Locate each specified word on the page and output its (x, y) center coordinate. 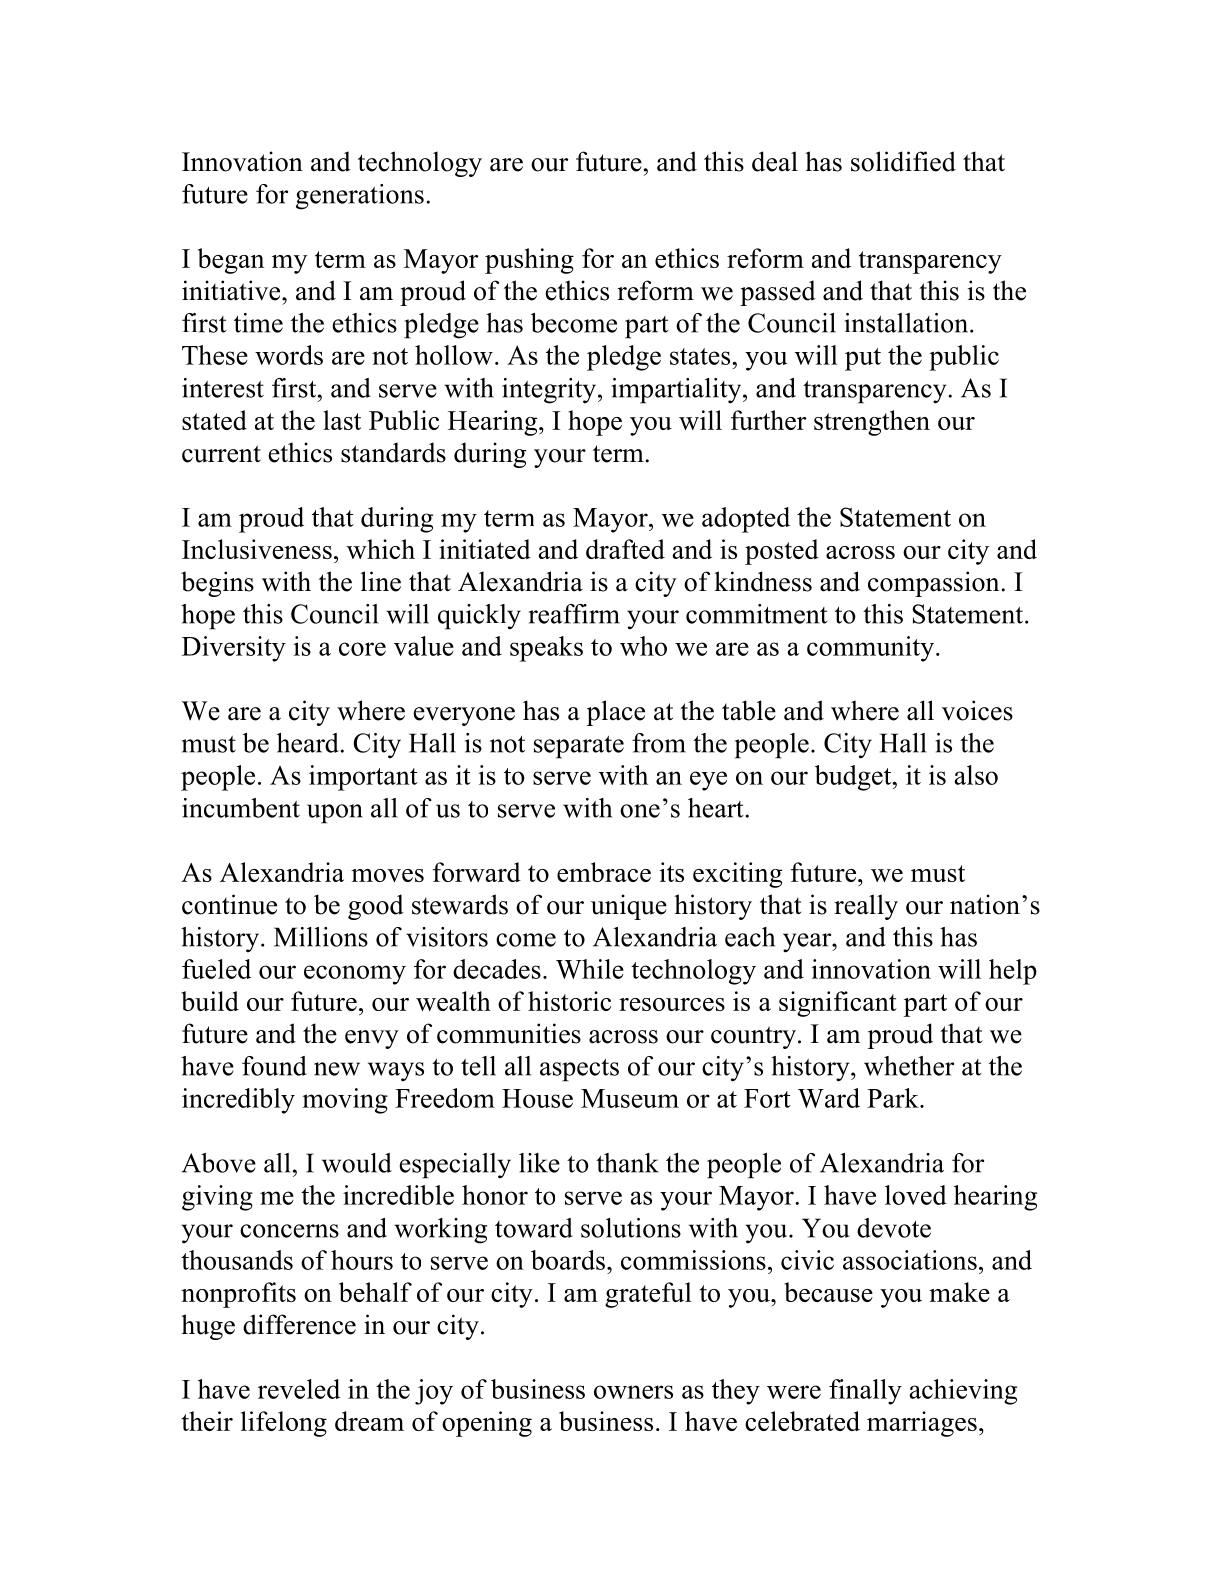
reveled (299, 1389)
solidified (903, 161)
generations (360, 197)
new (337, 1069)
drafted (625, 549)
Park (894, 1098)
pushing (529, 261)
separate (579, 747)
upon (335, 814)
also (976, 775)
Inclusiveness (257, 549)
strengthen (872, 423)
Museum (630, 1098)
